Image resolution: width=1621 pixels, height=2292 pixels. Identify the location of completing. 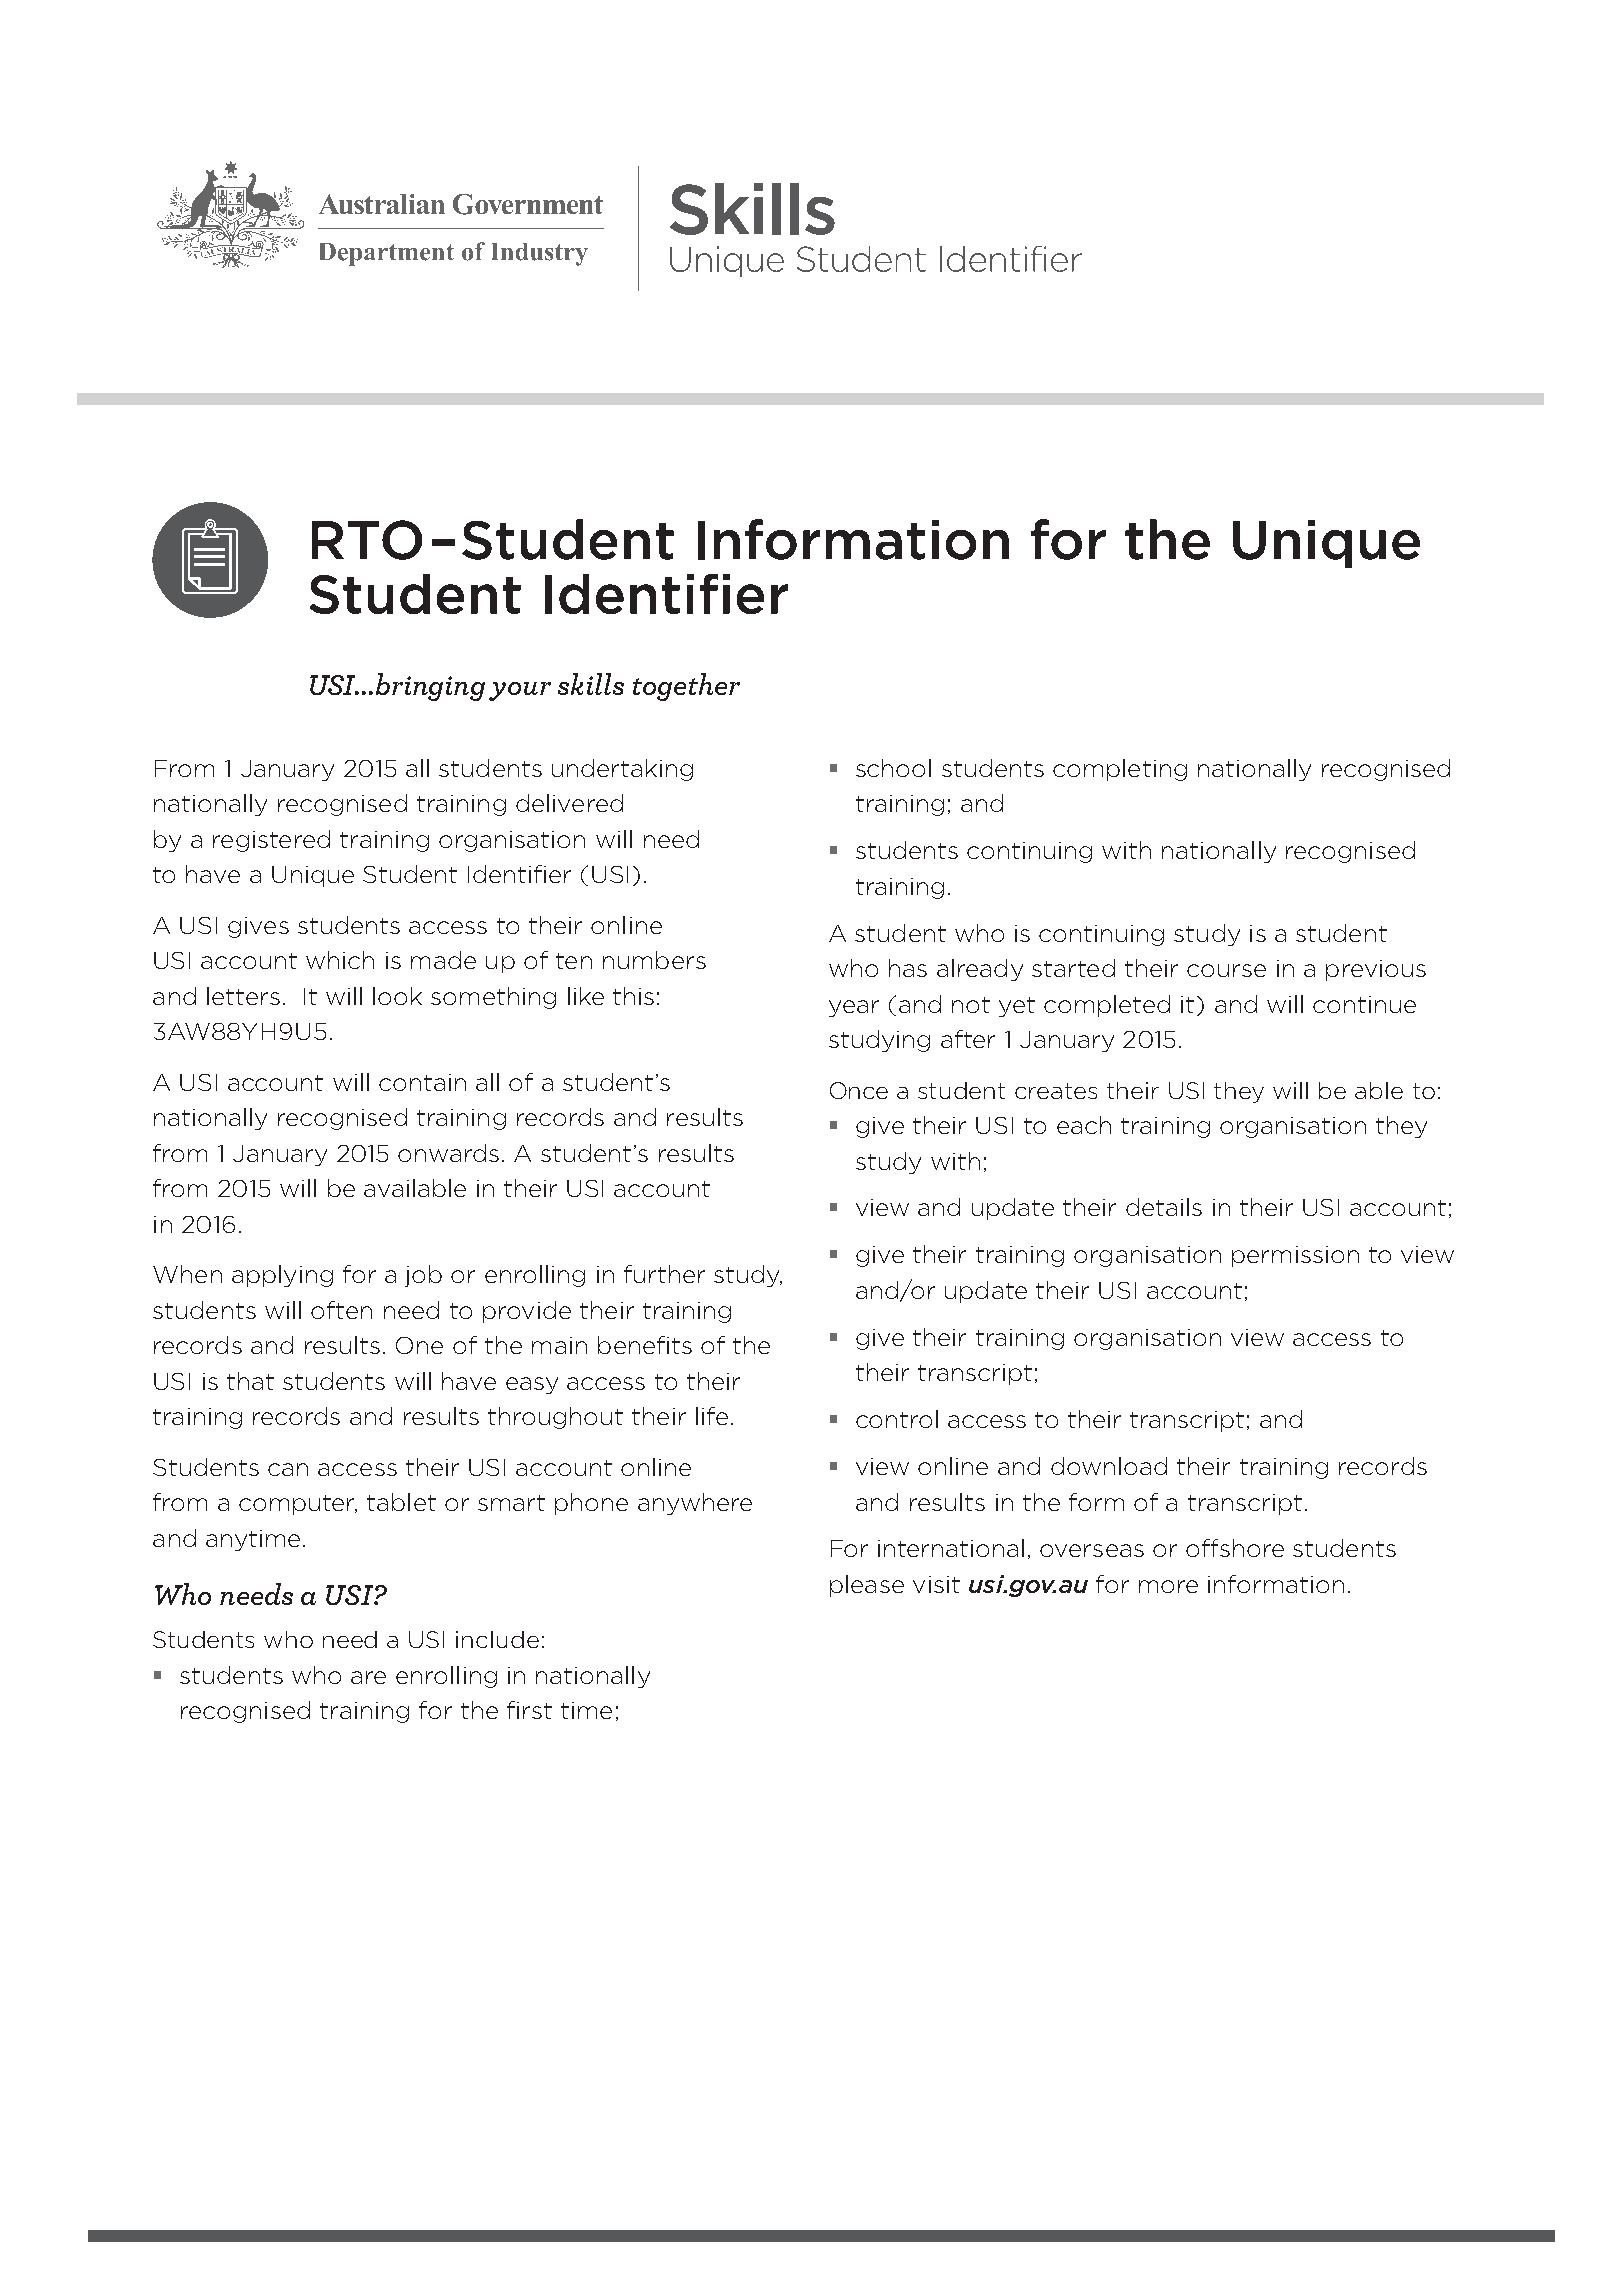
(1120, 770).
